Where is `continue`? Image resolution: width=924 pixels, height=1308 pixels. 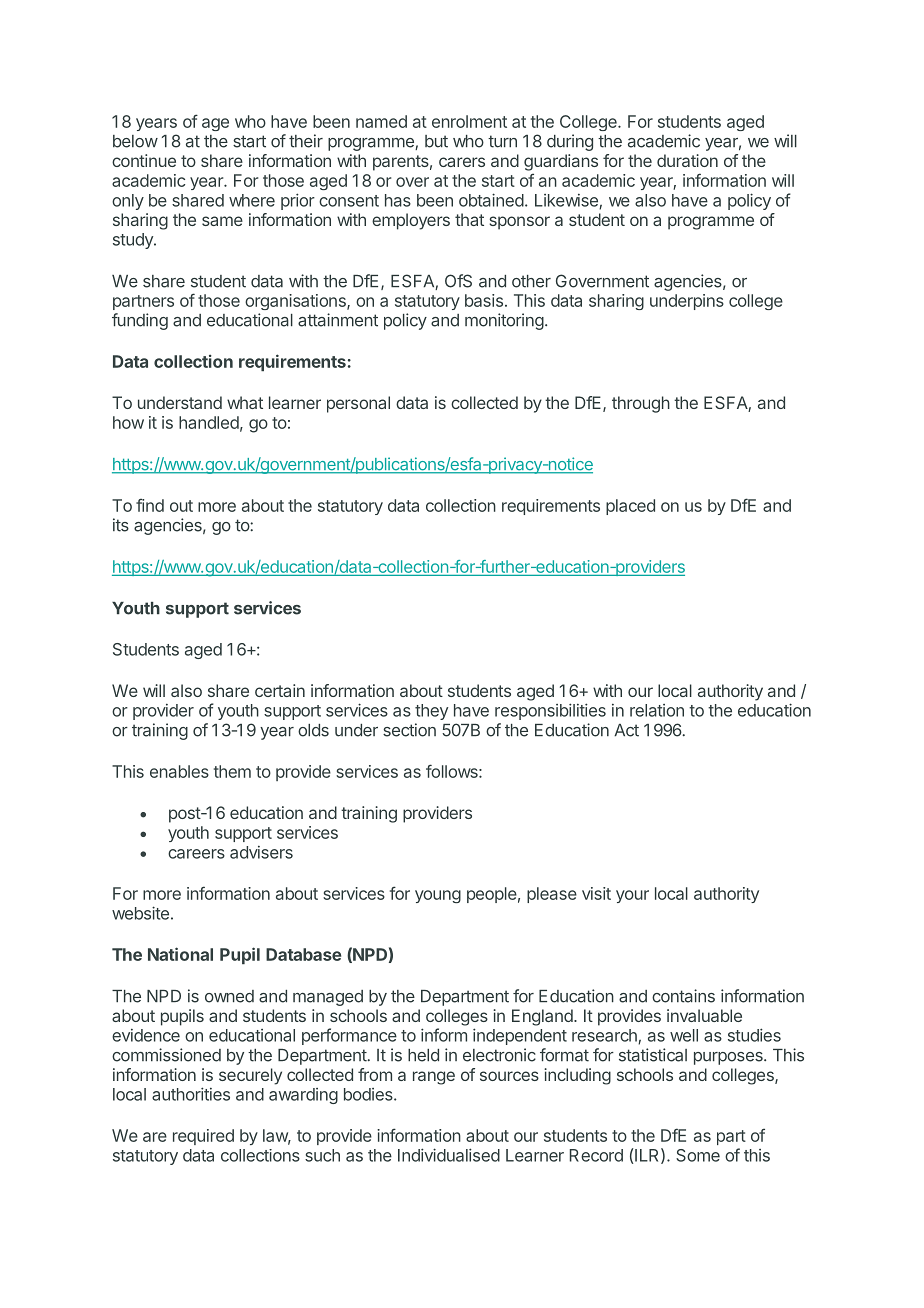 continue is located at coordinates (144, 160).
